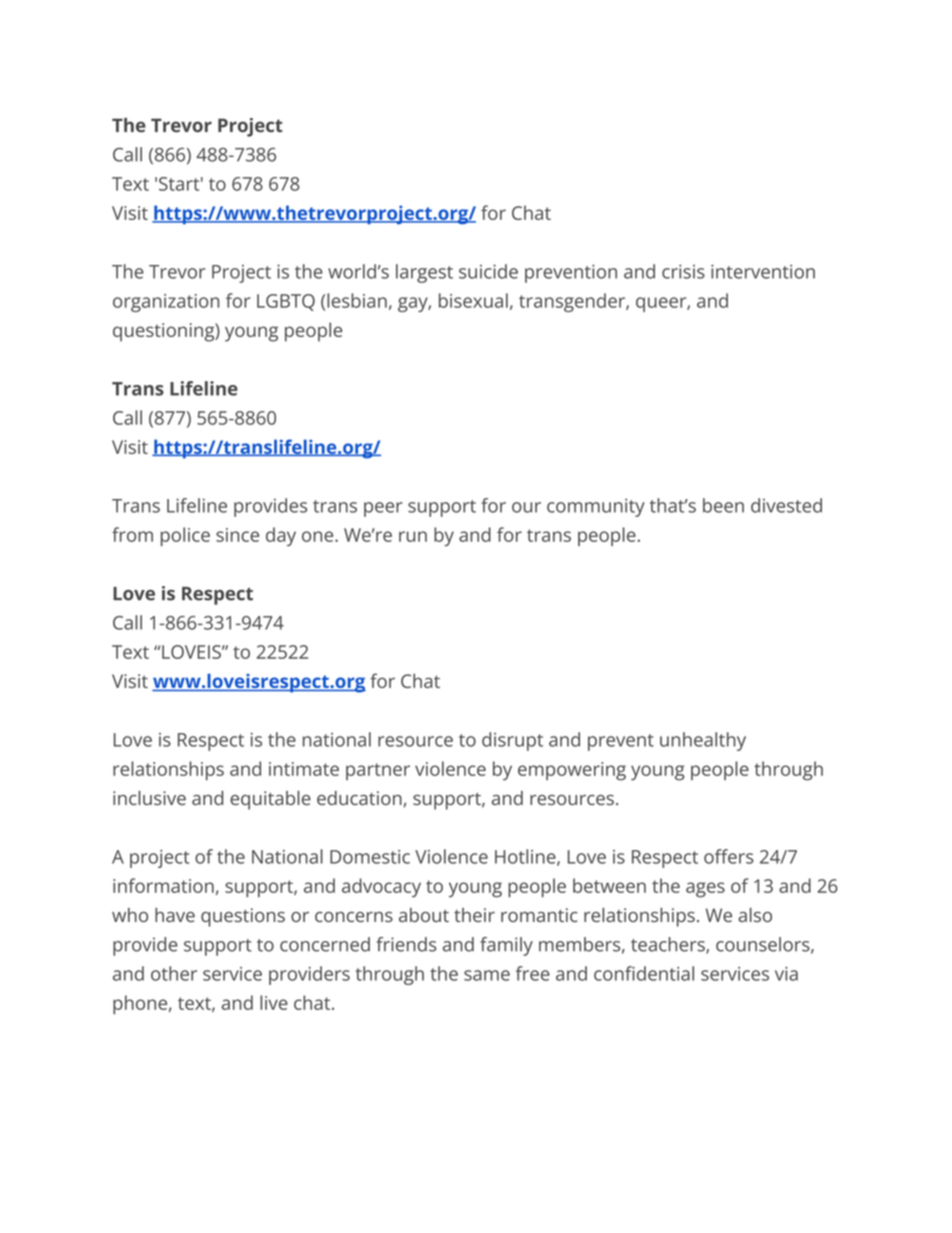  I want to click on organization, so click(166, 303).
